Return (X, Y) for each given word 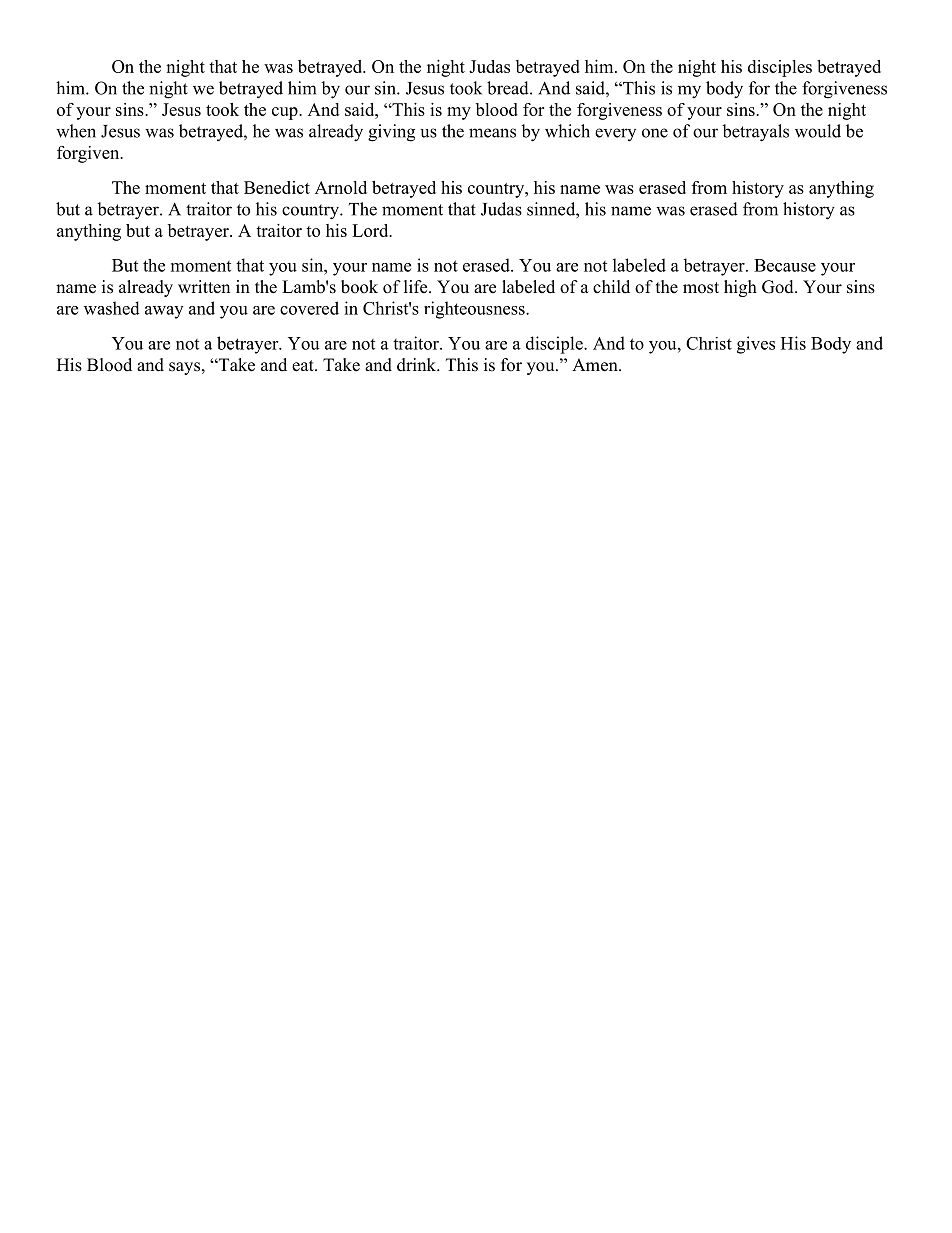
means (492, 133)
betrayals (755, 133)
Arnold (341, 187)
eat (304, 366)
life (417, 287)
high (740, 288)
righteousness (475, 310)
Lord (371, 230)
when (76, 131)
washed (112, 308)
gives (756, 345)
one (655, 133)
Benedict (277, 187)
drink (417, 365)
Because (785, 265)
